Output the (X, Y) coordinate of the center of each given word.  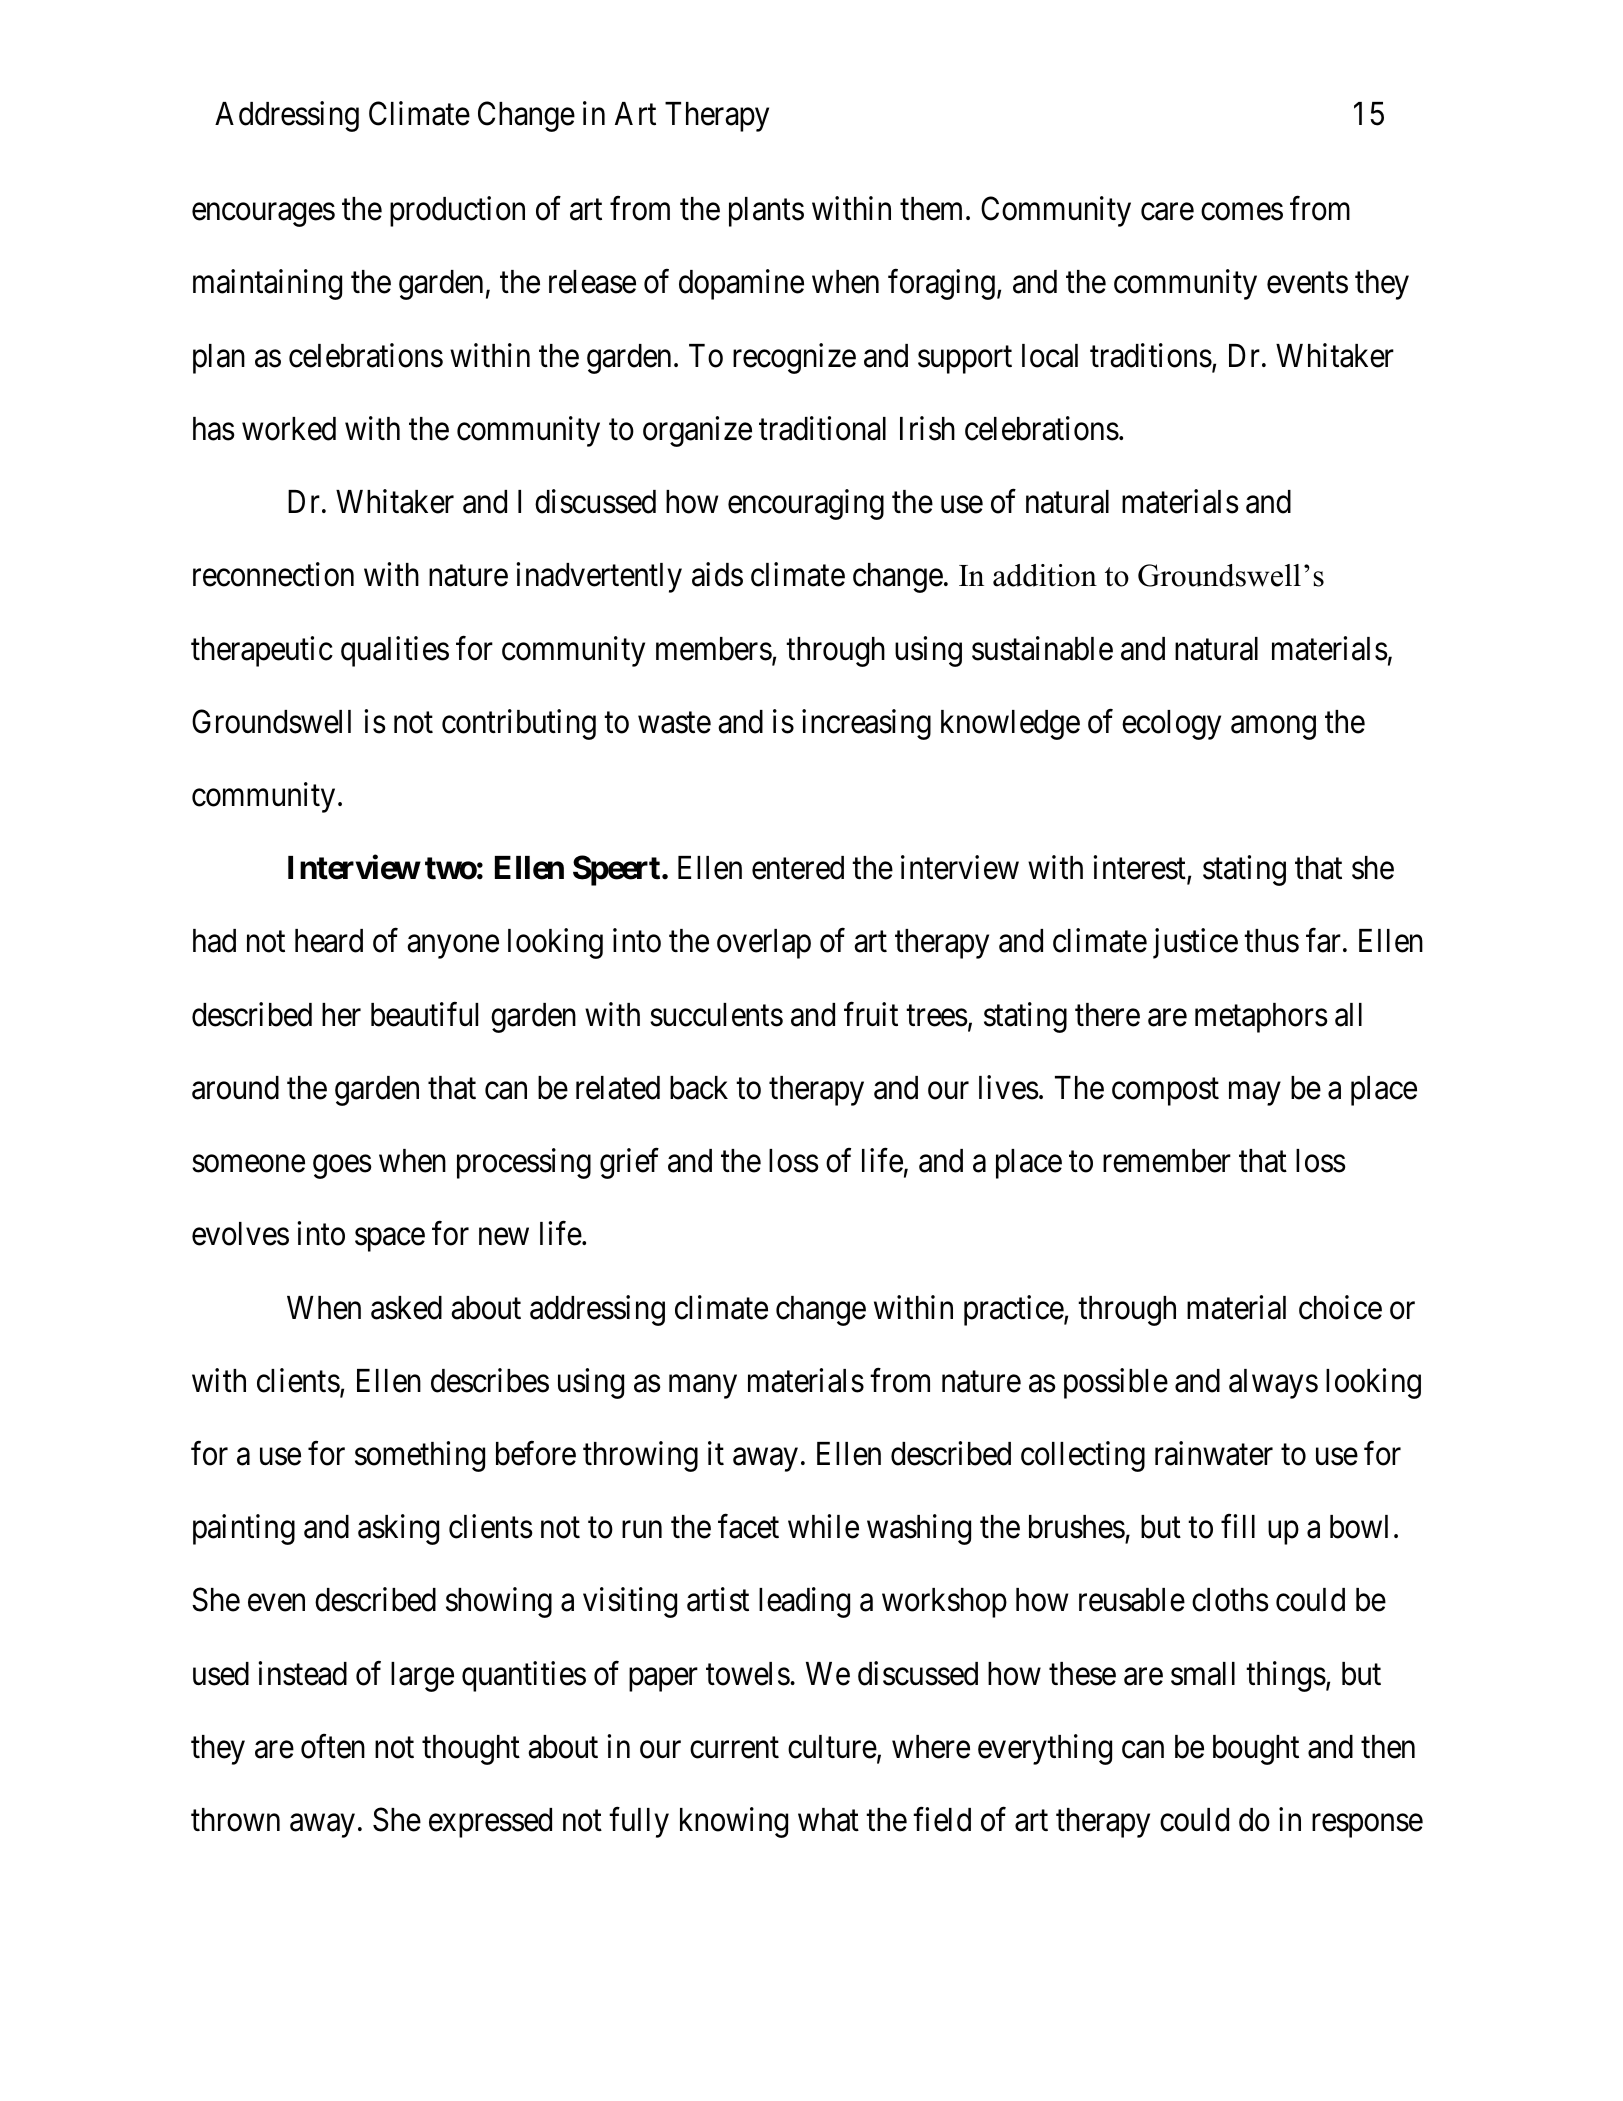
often (333, 1746)
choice (1340, 1307)
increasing (866, 724)
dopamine (741, 285)
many (703, 1387)
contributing (519, 724)
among (1273, 728)
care (1167, 212)
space (390, 1240)
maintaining (267, 285)
